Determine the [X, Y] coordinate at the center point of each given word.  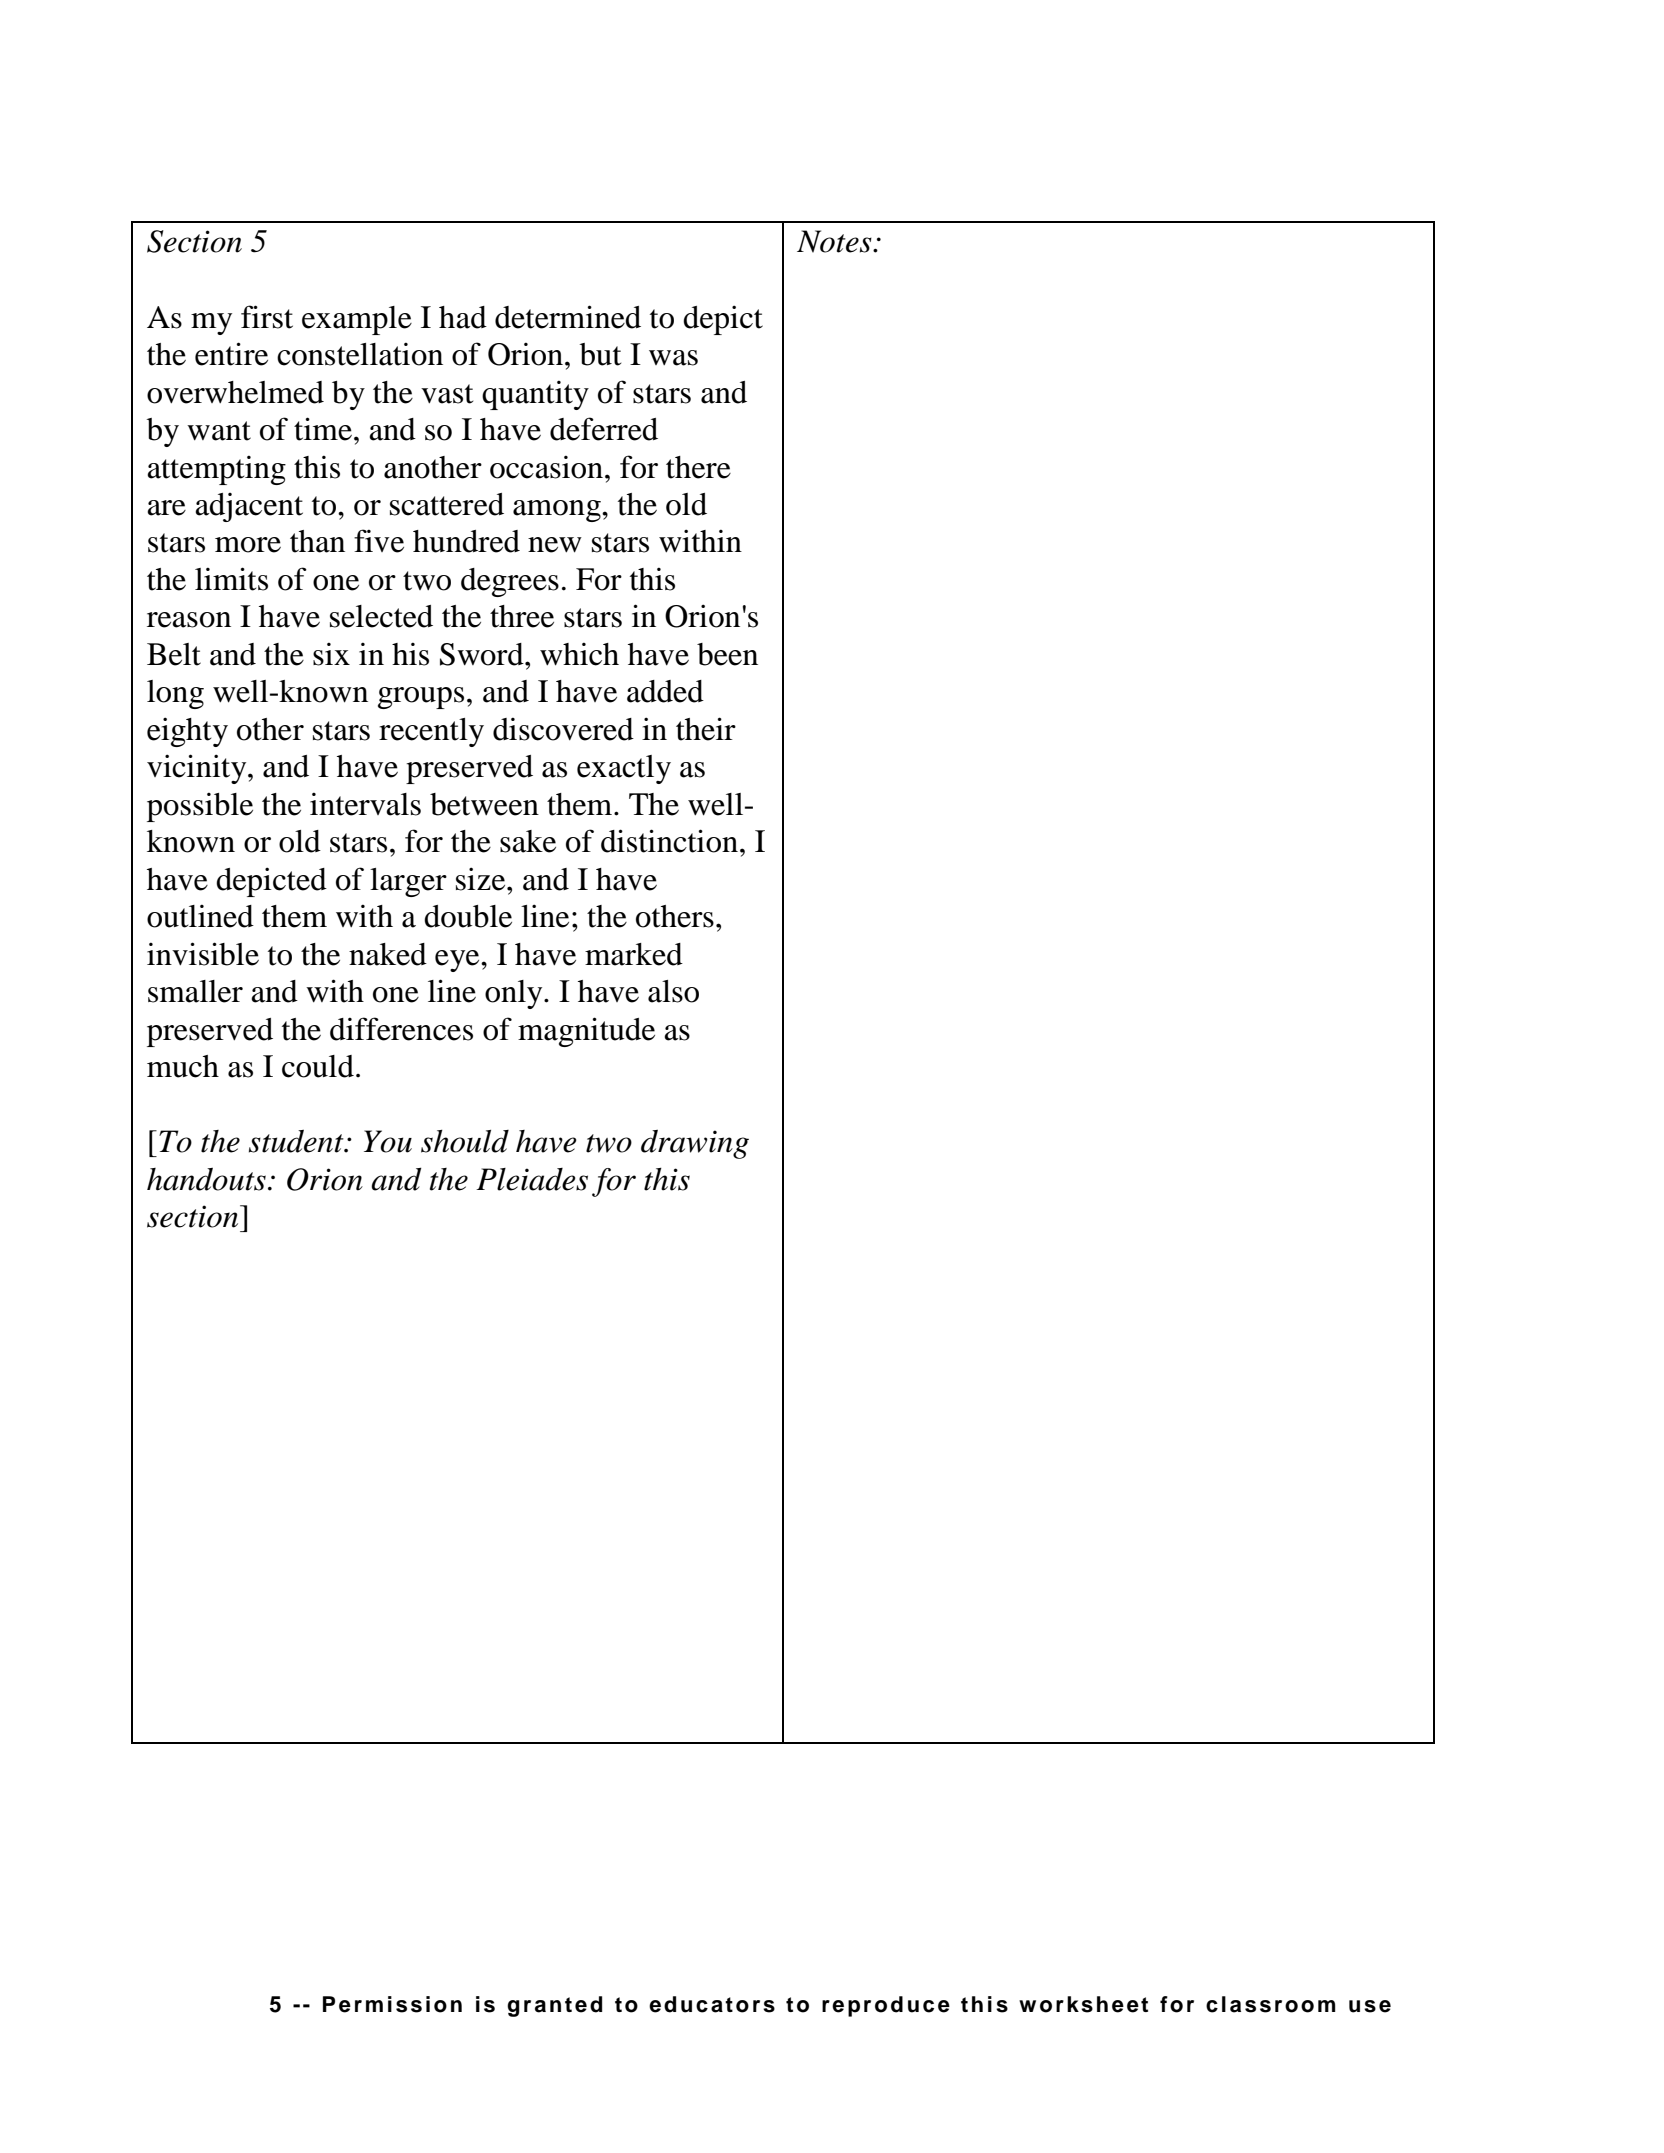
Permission [392, 2004]
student [297, 1141]
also [673, 991]
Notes [835, 241]
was [673, 358]
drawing [695, 1144]
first [267, 317]
